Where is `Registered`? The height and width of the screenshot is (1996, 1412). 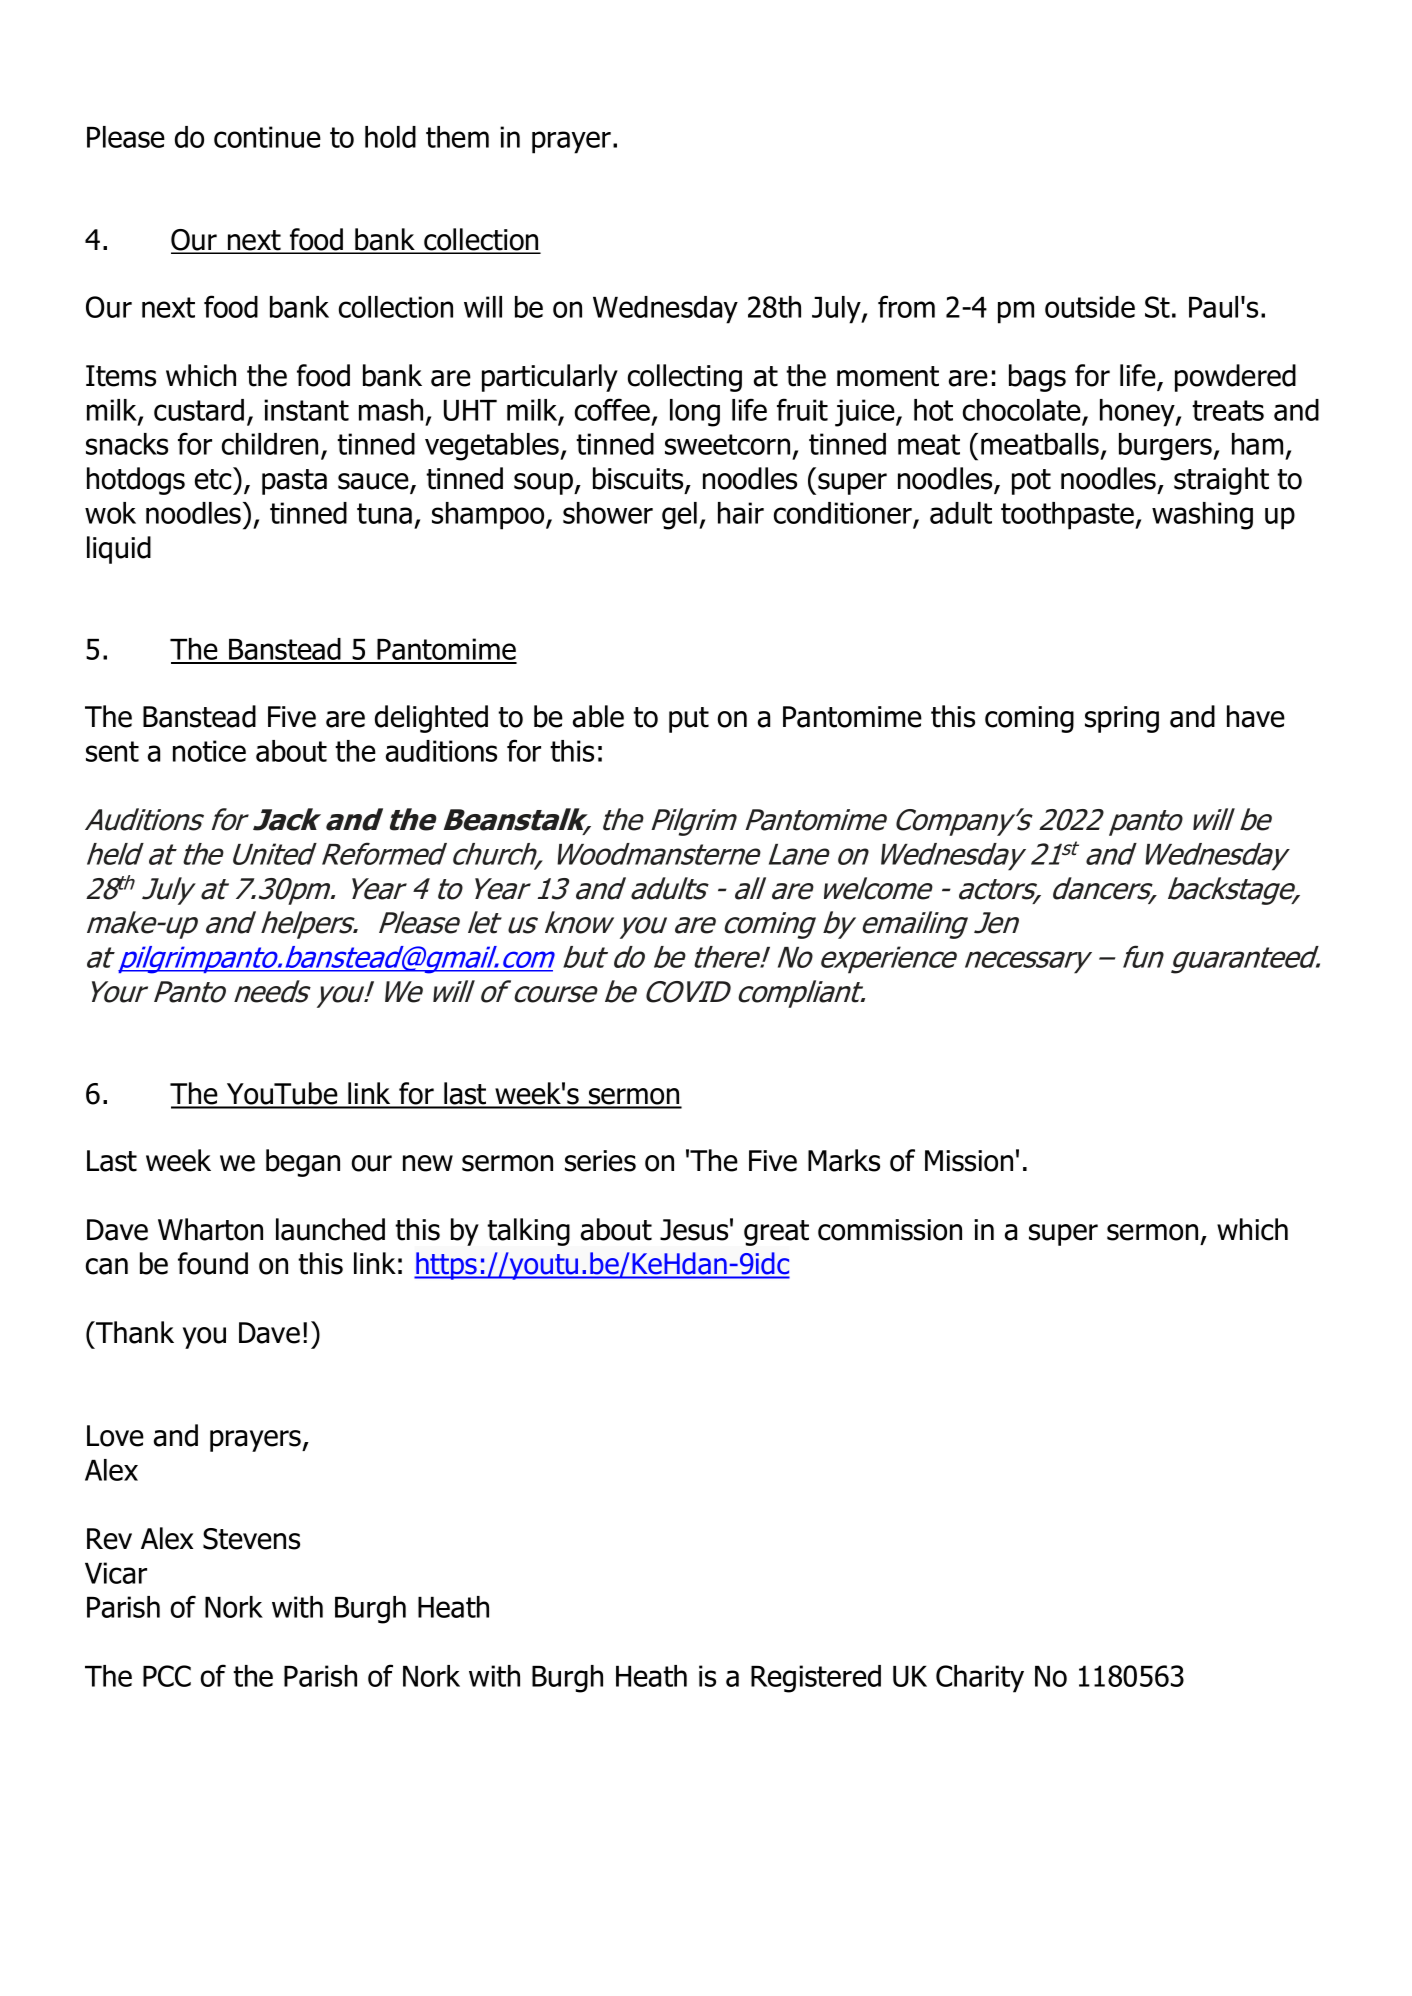
Registered is located at coordinates (816, 1679).
